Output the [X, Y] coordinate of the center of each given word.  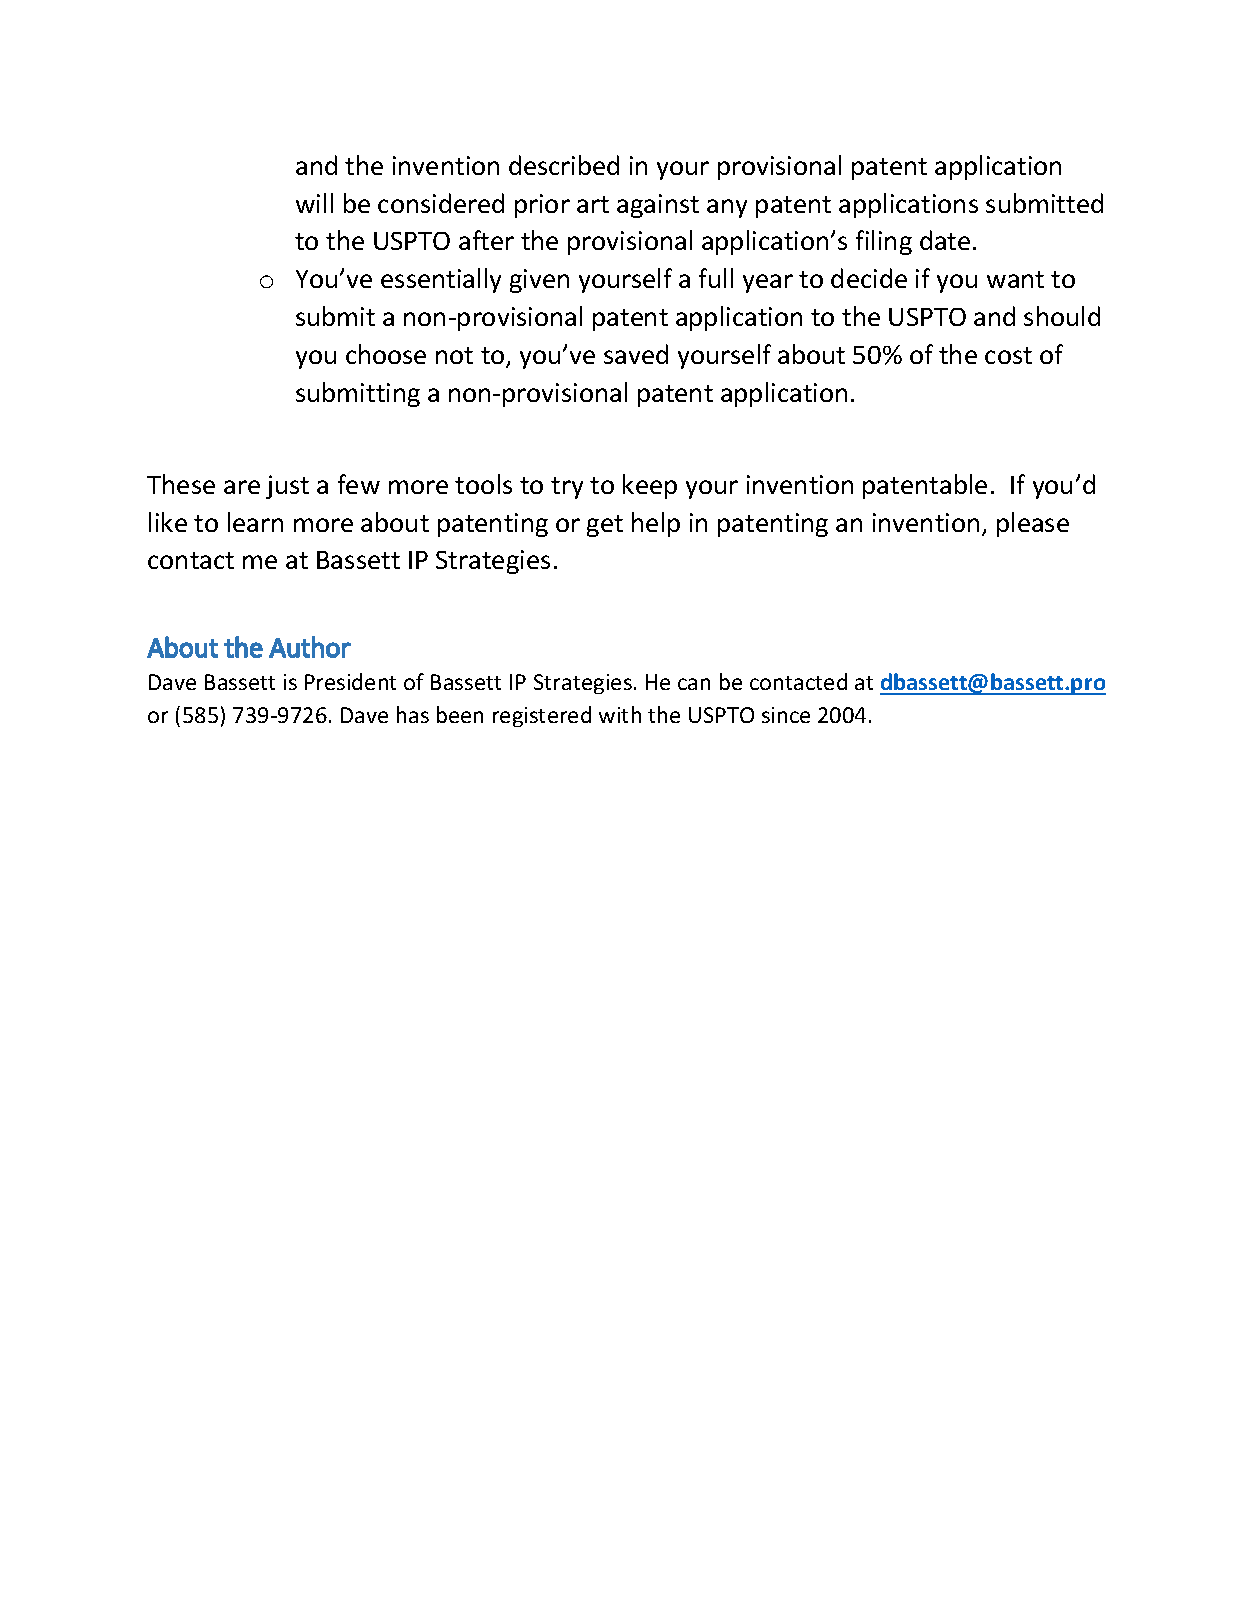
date [945, 240]
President [350, 681]
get [605, 526]
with [620, 714]
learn [255, 522]
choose [386, 354]
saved [636, 354]
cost [1008, 355]
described [564, 165]
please [1033, 524]
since [786, 715]
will [314, 203]
